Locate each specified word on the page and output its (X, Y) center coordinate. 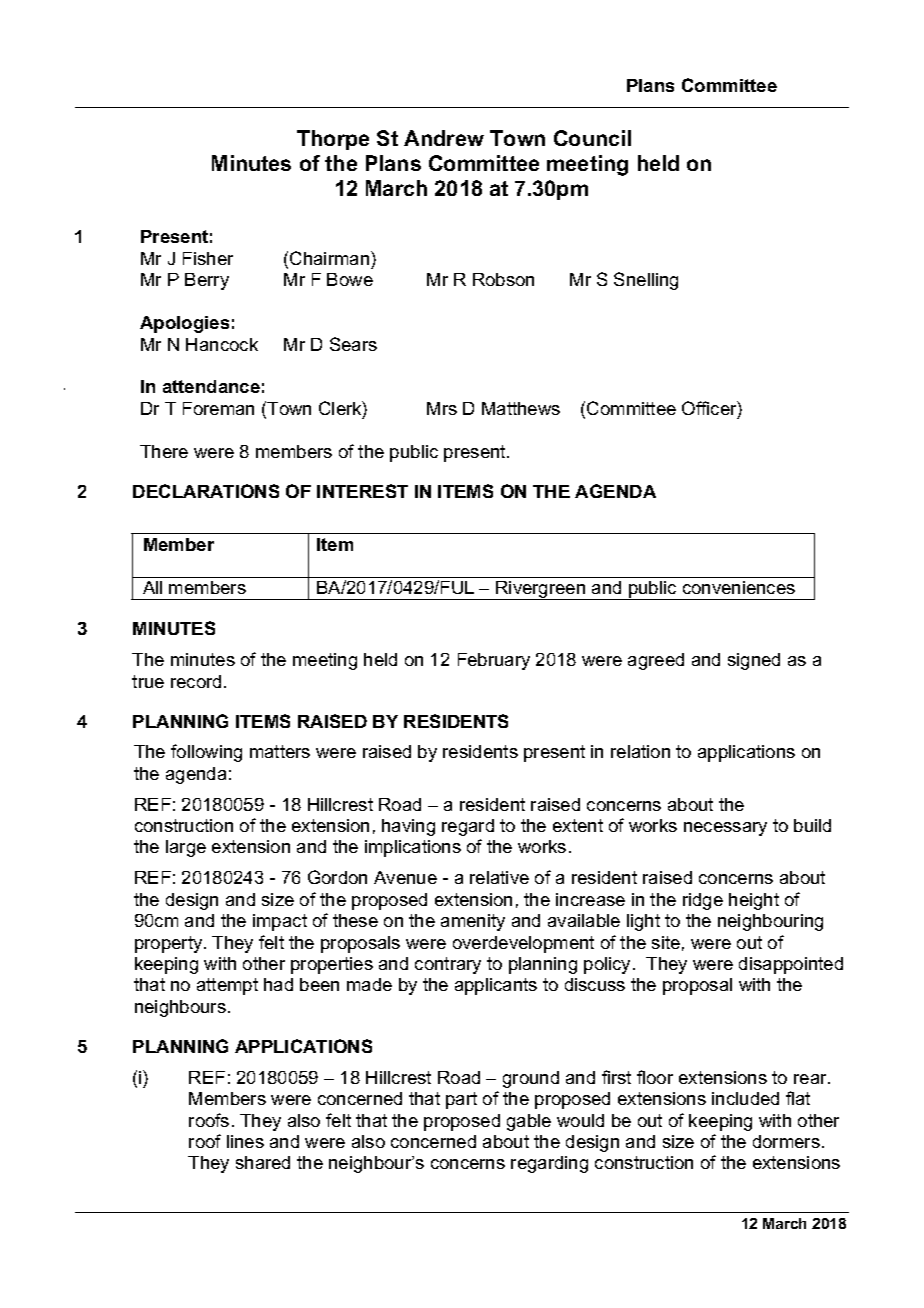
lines (245, 1141)
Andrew (444, 138)
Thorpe (333, 140)
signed (754, 661)
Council (592, 138)
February (494, 661)
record (196, 681)
